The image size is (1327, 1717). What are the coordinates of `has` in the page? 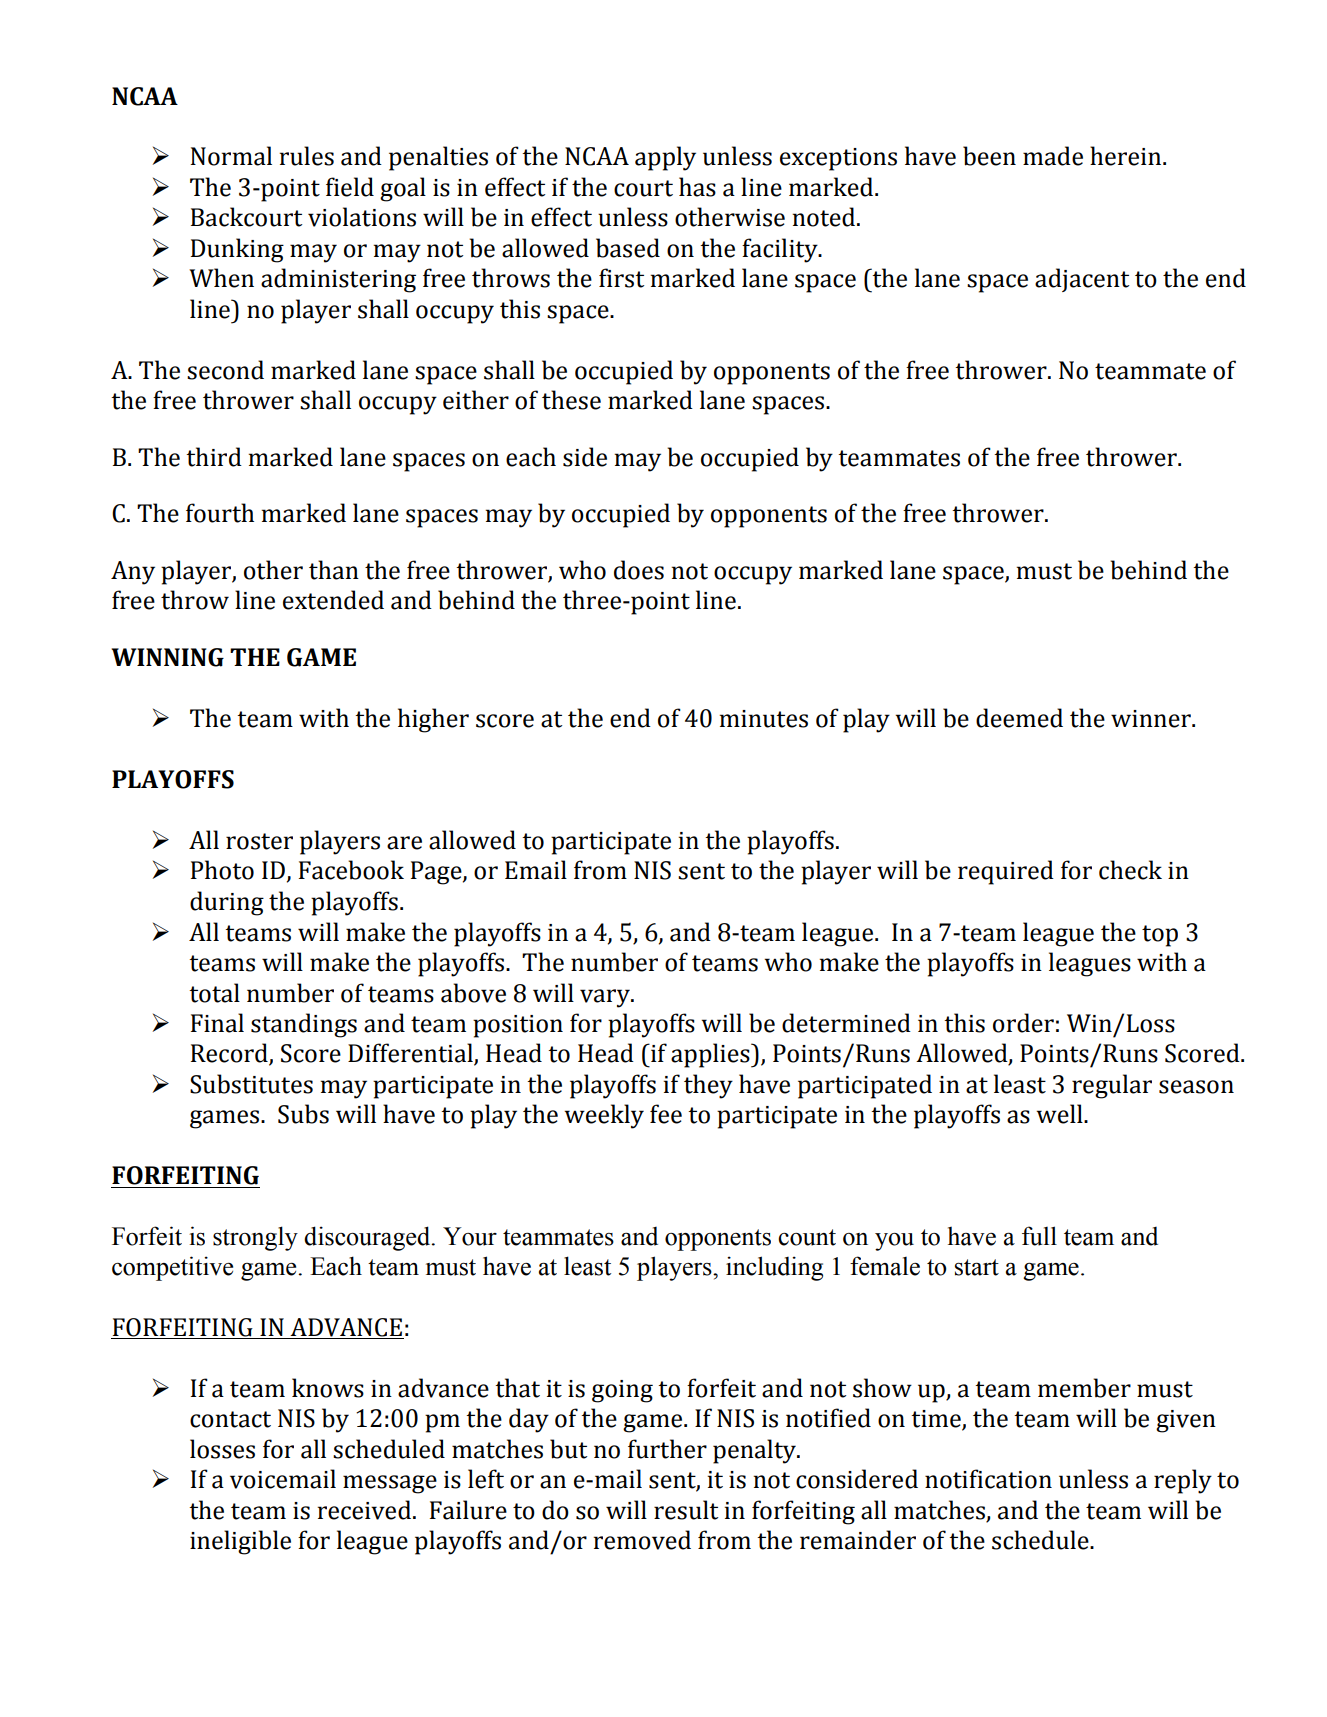 It's located at (697, 187).
